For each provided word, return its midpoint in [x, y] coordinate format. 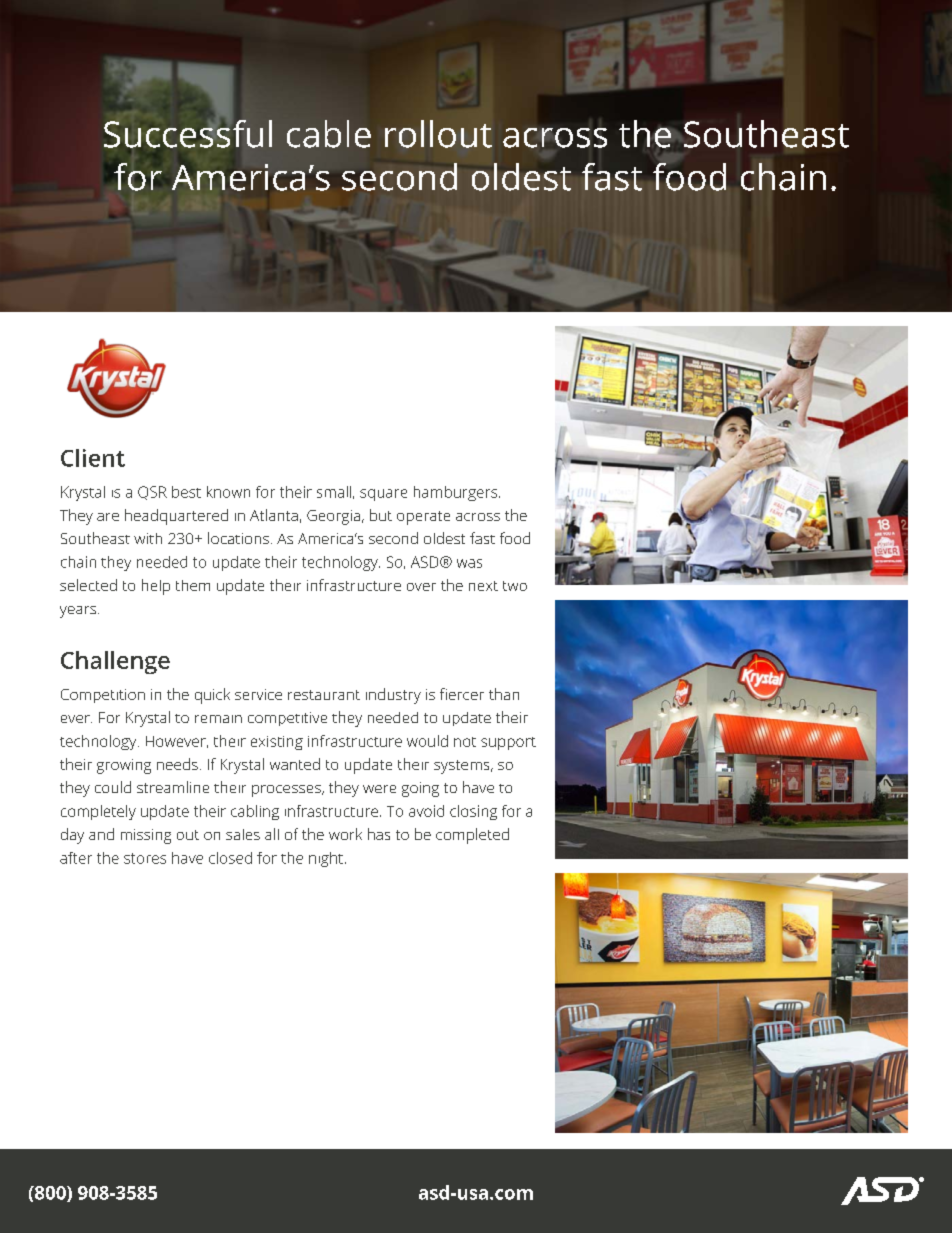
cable [329, 134]
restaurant [324, 695]
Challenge [115, 662]
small [334, 492]
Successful [188, 134]
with [148, 538]
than [504, 694]
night [326, 859]
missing [146, 836]
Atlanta [274, 515]
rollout [438, 134]
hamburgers [457, 493]
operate [423, 518]
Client [93, 458]
